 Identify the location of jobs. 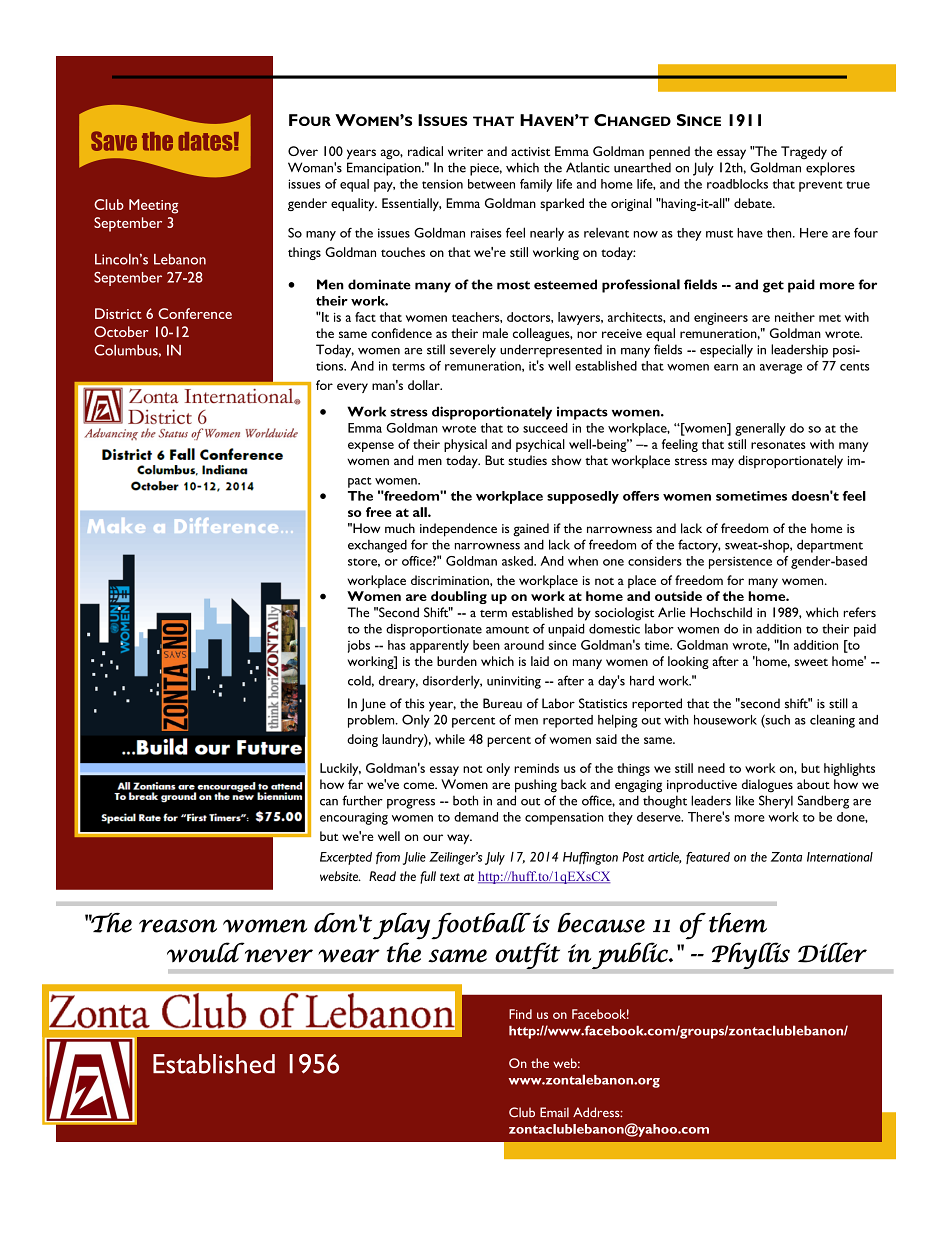
(359, 646).
